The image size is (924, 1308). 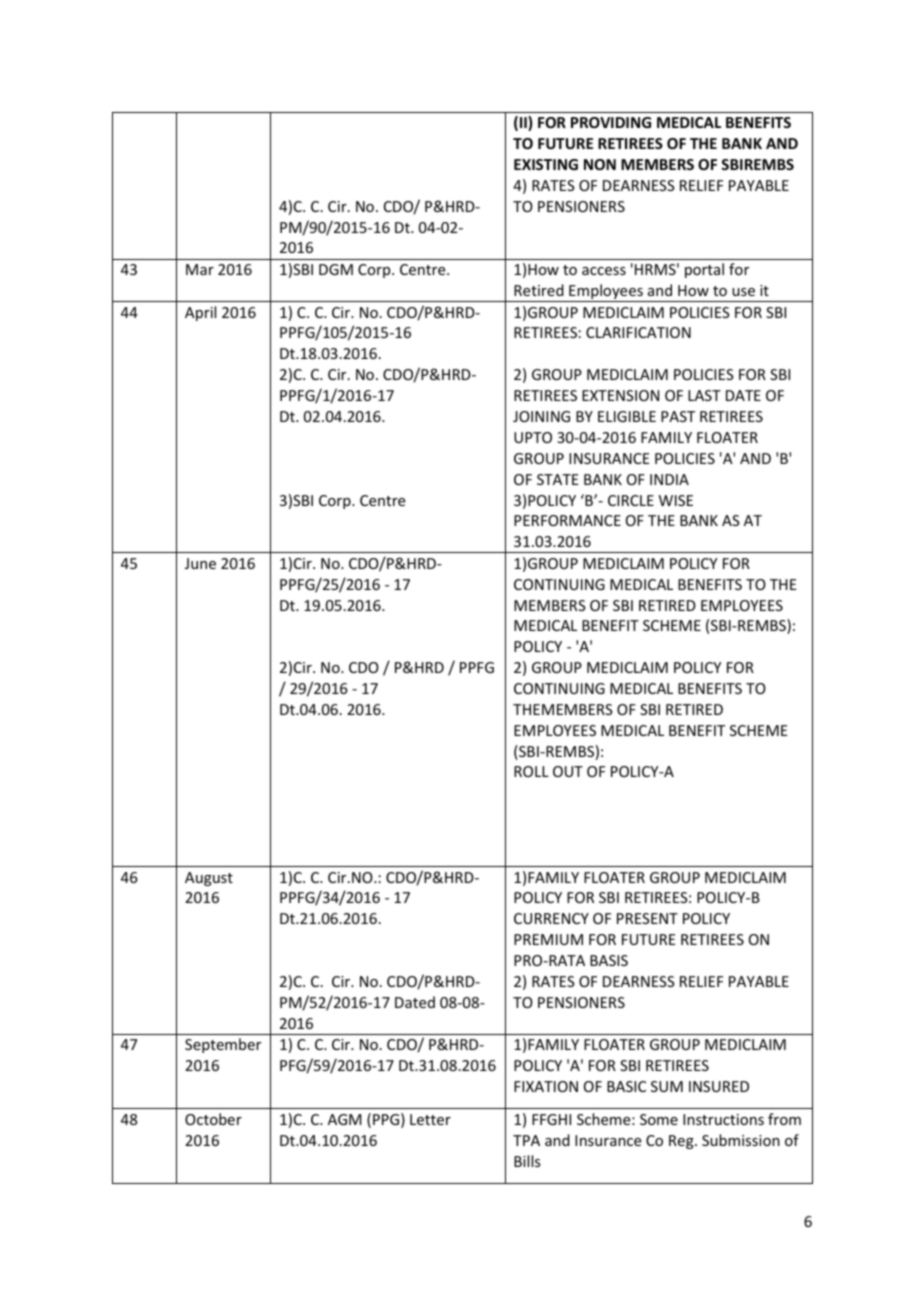 What do you see at coordinates (546, 164) in the screenshot?
I see `EXISTING` at bounding box center [546, 164].
